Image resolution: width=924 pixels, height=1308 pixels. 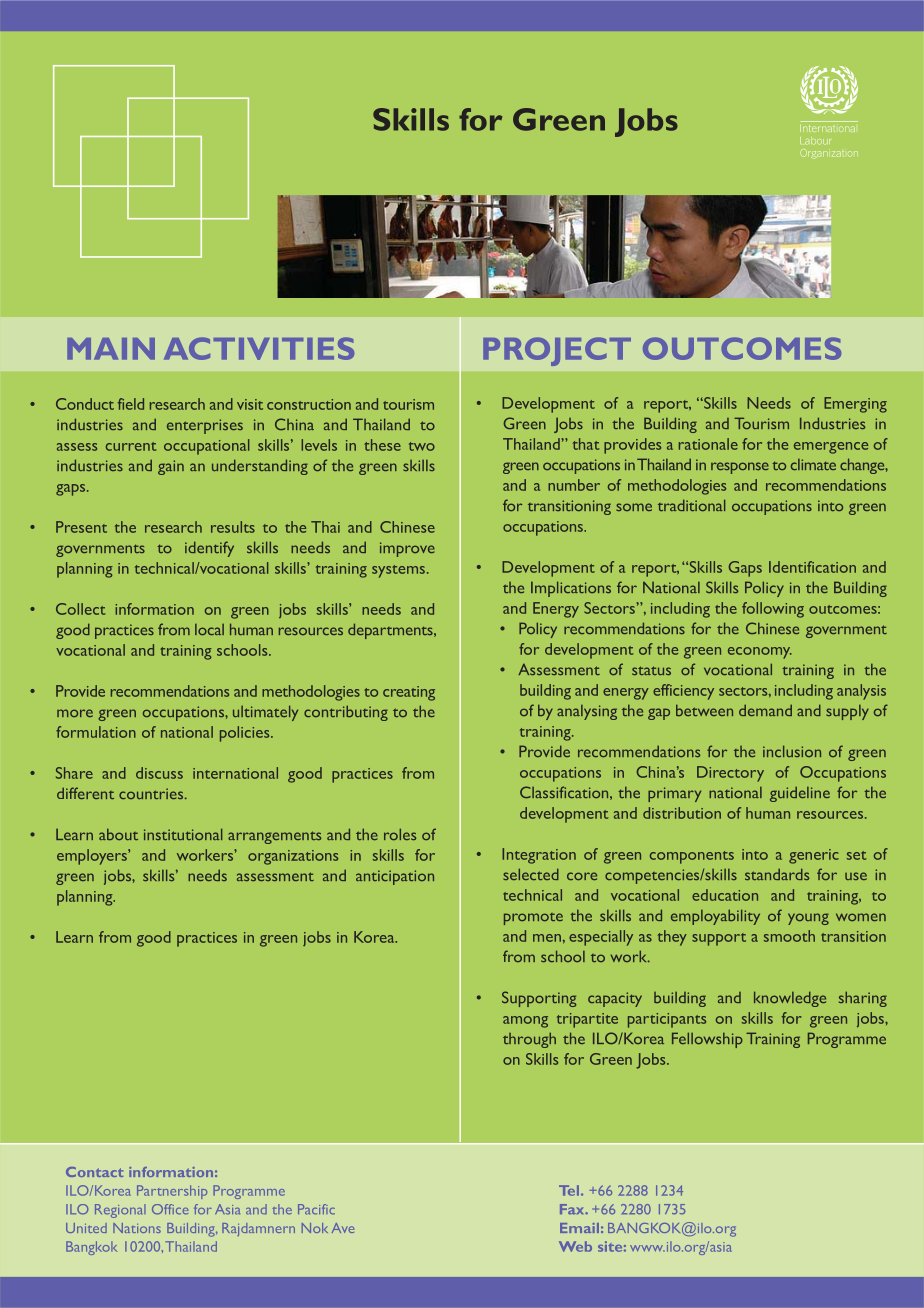 I want to click on guideline, so click(x=800, y=794).
